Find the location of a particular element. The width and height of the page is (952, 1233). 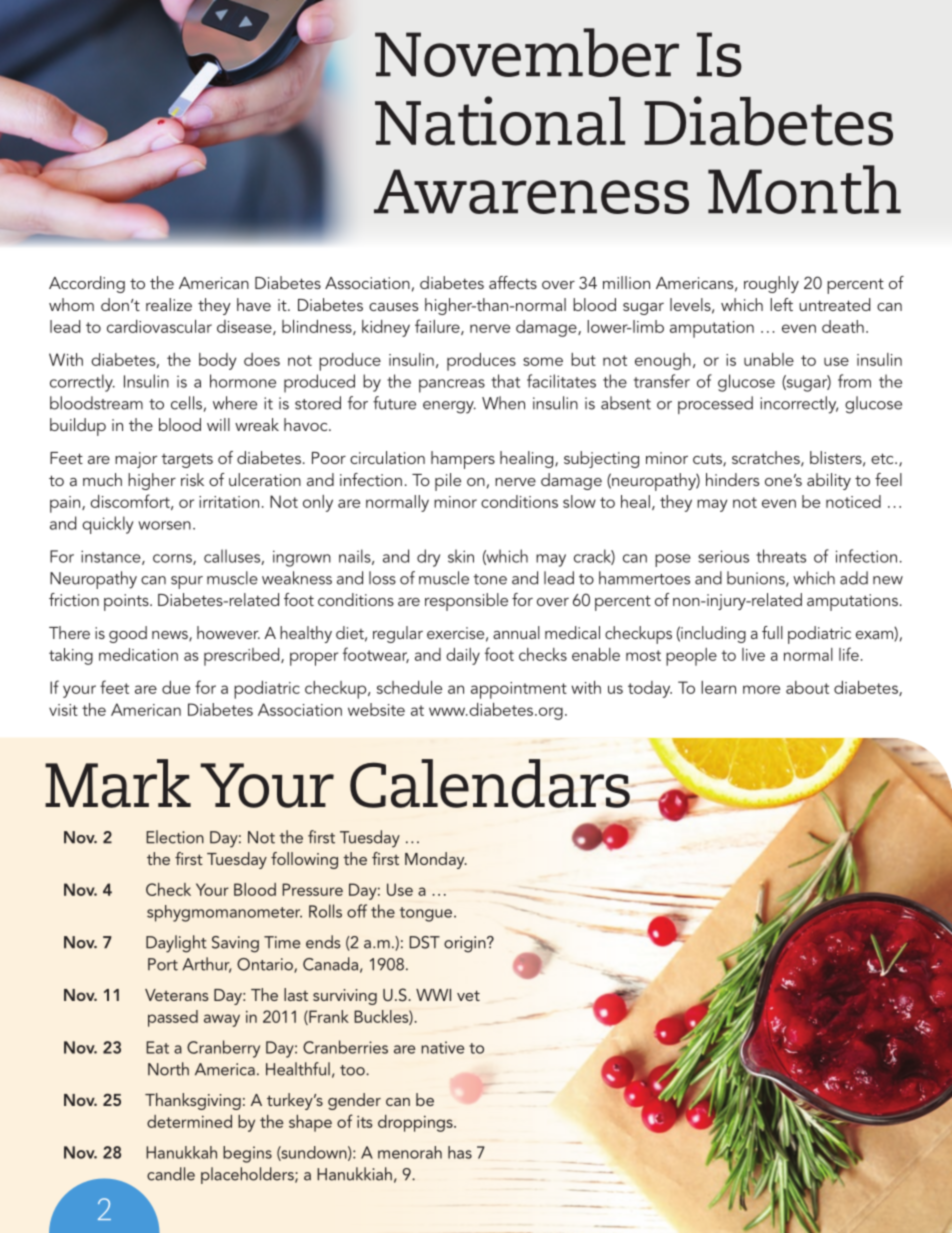

full is located at coordinates (772, 632).
